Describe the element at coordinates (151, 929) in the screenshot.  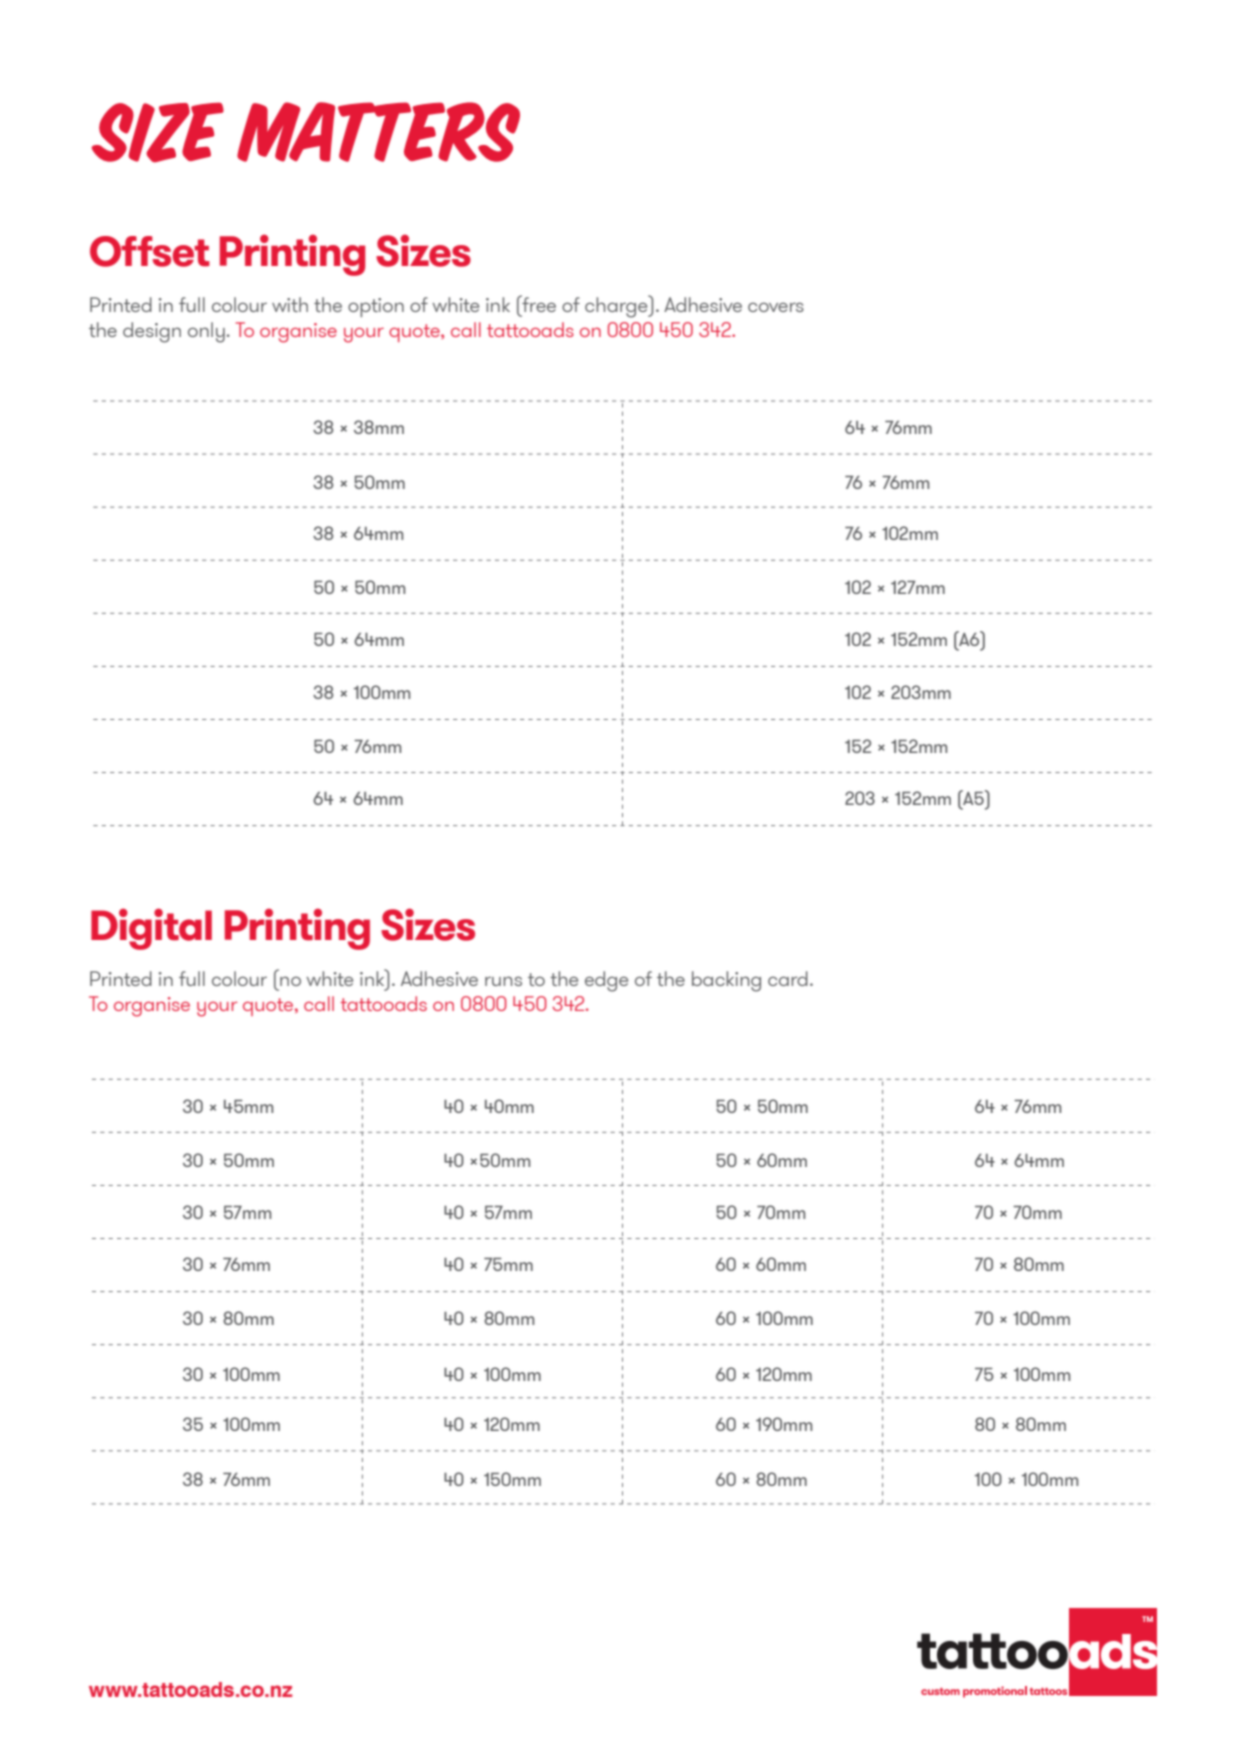
I see `Digital` at that location.
